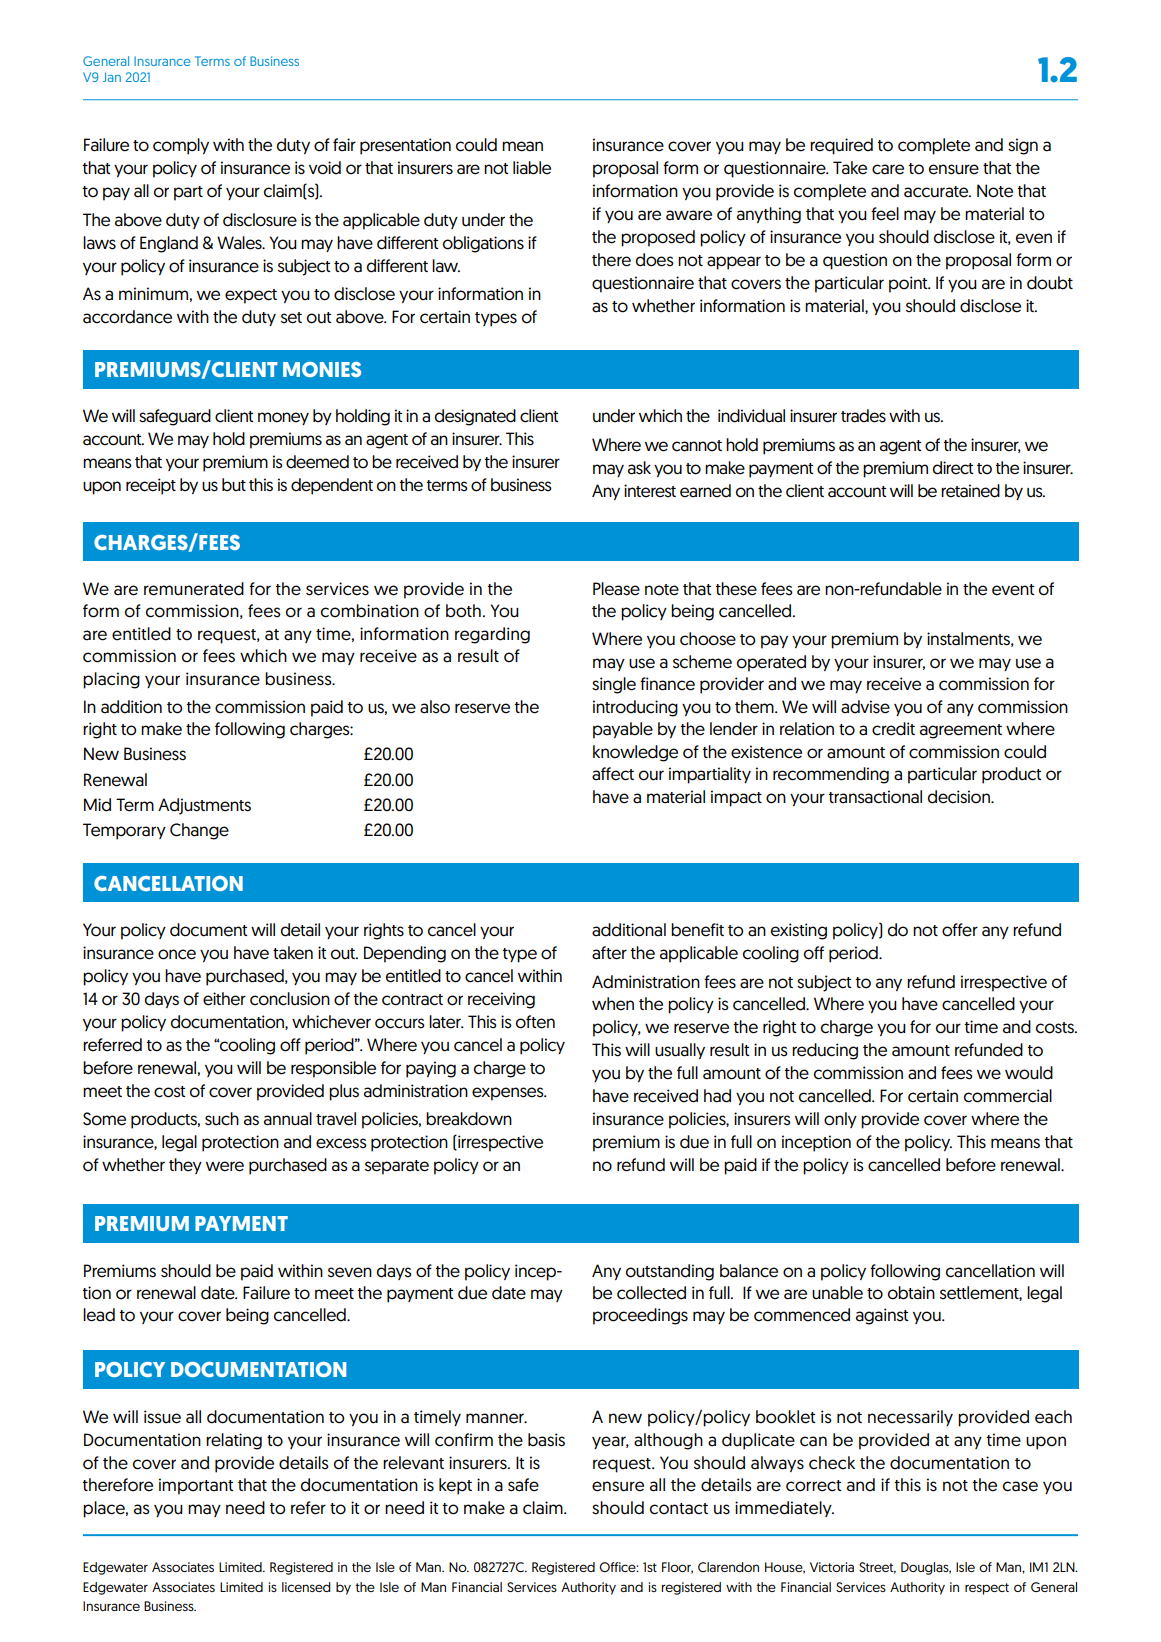 Image resolution: width=1161 pixels, height=1642 pixels. Describe the element at coordinates (1008, 1096) in the document. I see `commercial` at that location.
